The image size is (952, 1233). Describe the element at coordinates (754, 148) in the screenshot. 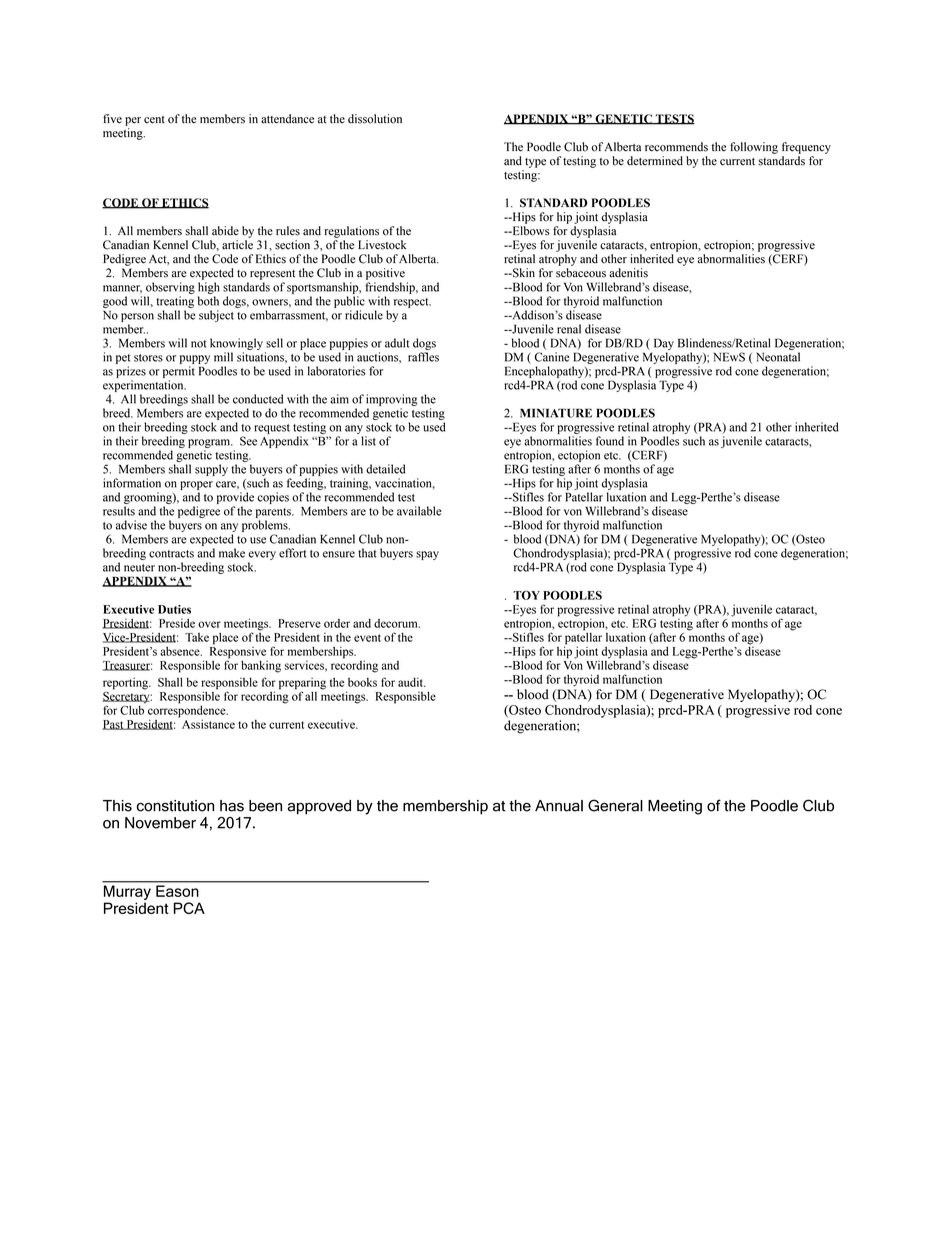

I see `following` at that location.
